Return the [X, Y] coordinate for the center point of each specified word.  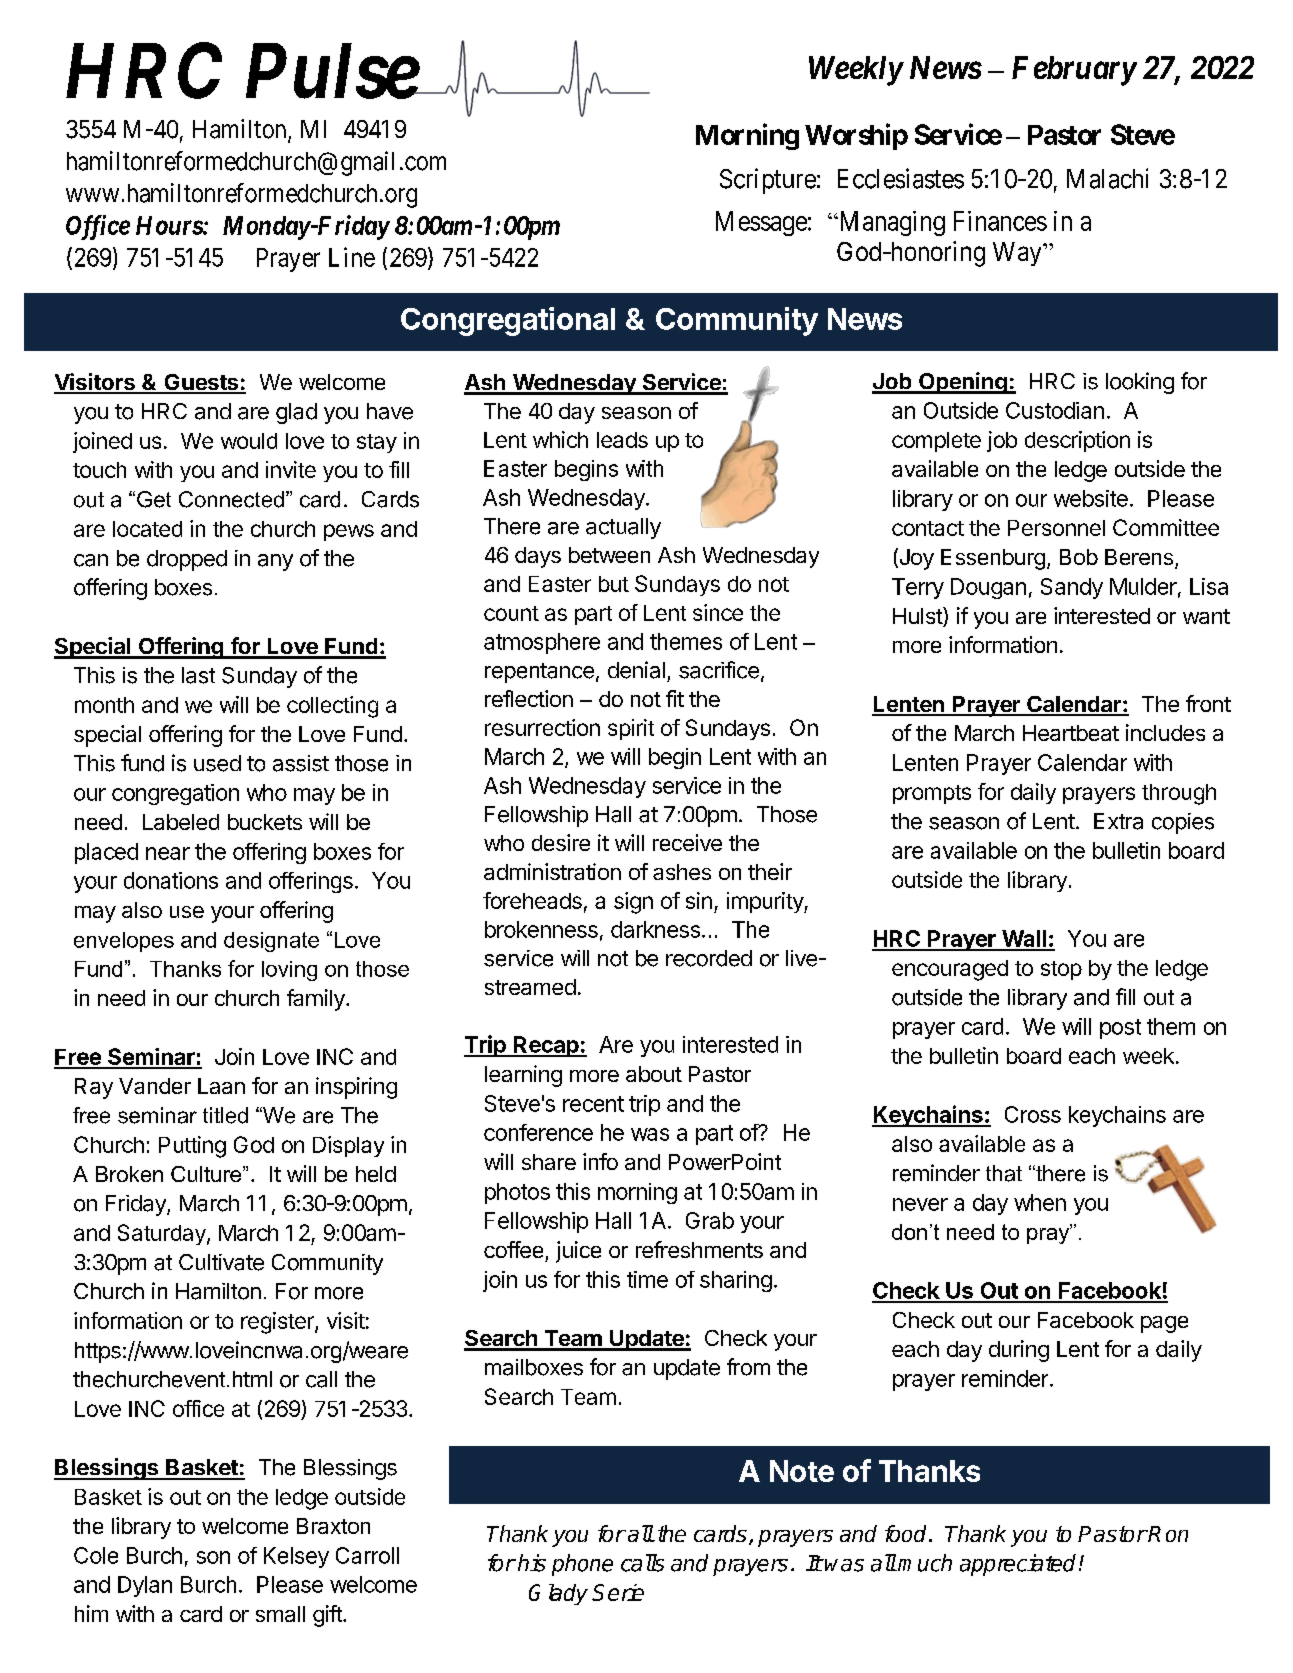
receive [687, 842]
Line [352, 257]
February [1074, 71]
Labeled [181, 822]
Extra [1118, 821]
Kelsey [296, 1557]
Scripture [768, 181]
